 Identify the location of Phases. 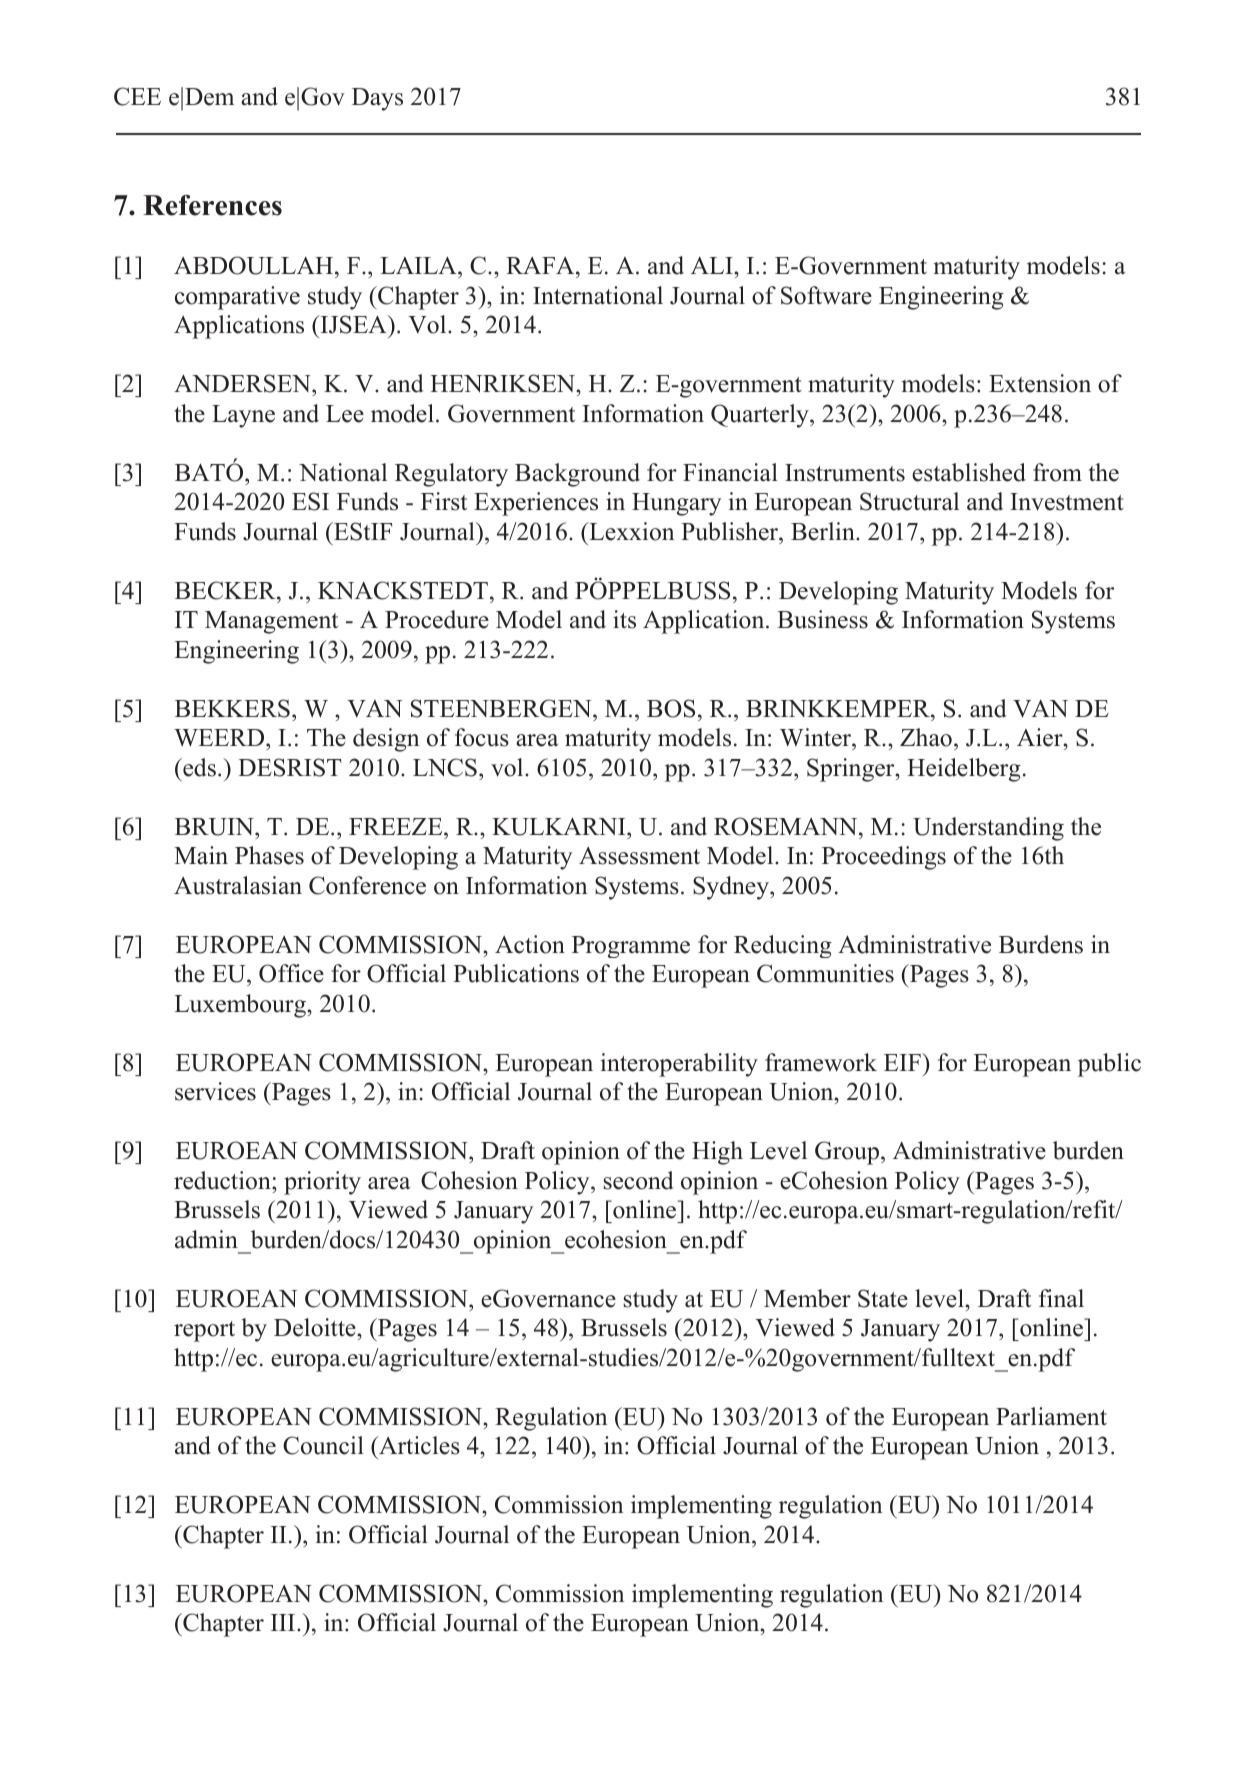
(269, 855).
